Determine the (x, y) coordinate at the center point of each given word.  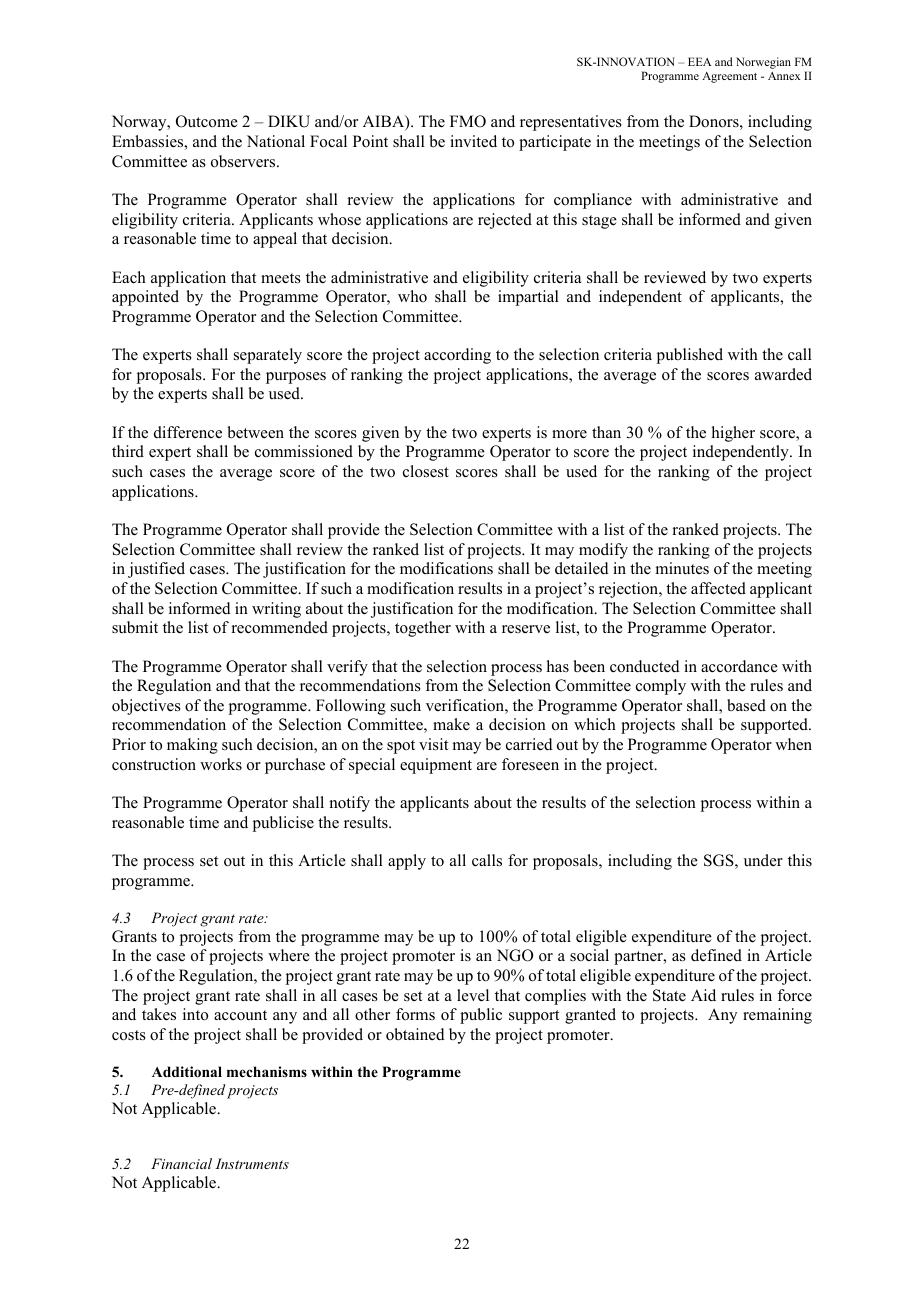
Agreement (729, 77)
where (289, 955)
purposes (296, 378)
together (423, 629)
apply (407, 862)
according (457, 356)
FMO (468, 121)
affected (718, 588)
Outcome (207, 121)
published (690, 356)
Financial (181, 1163)
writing (276, 610)
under (763, 860)
